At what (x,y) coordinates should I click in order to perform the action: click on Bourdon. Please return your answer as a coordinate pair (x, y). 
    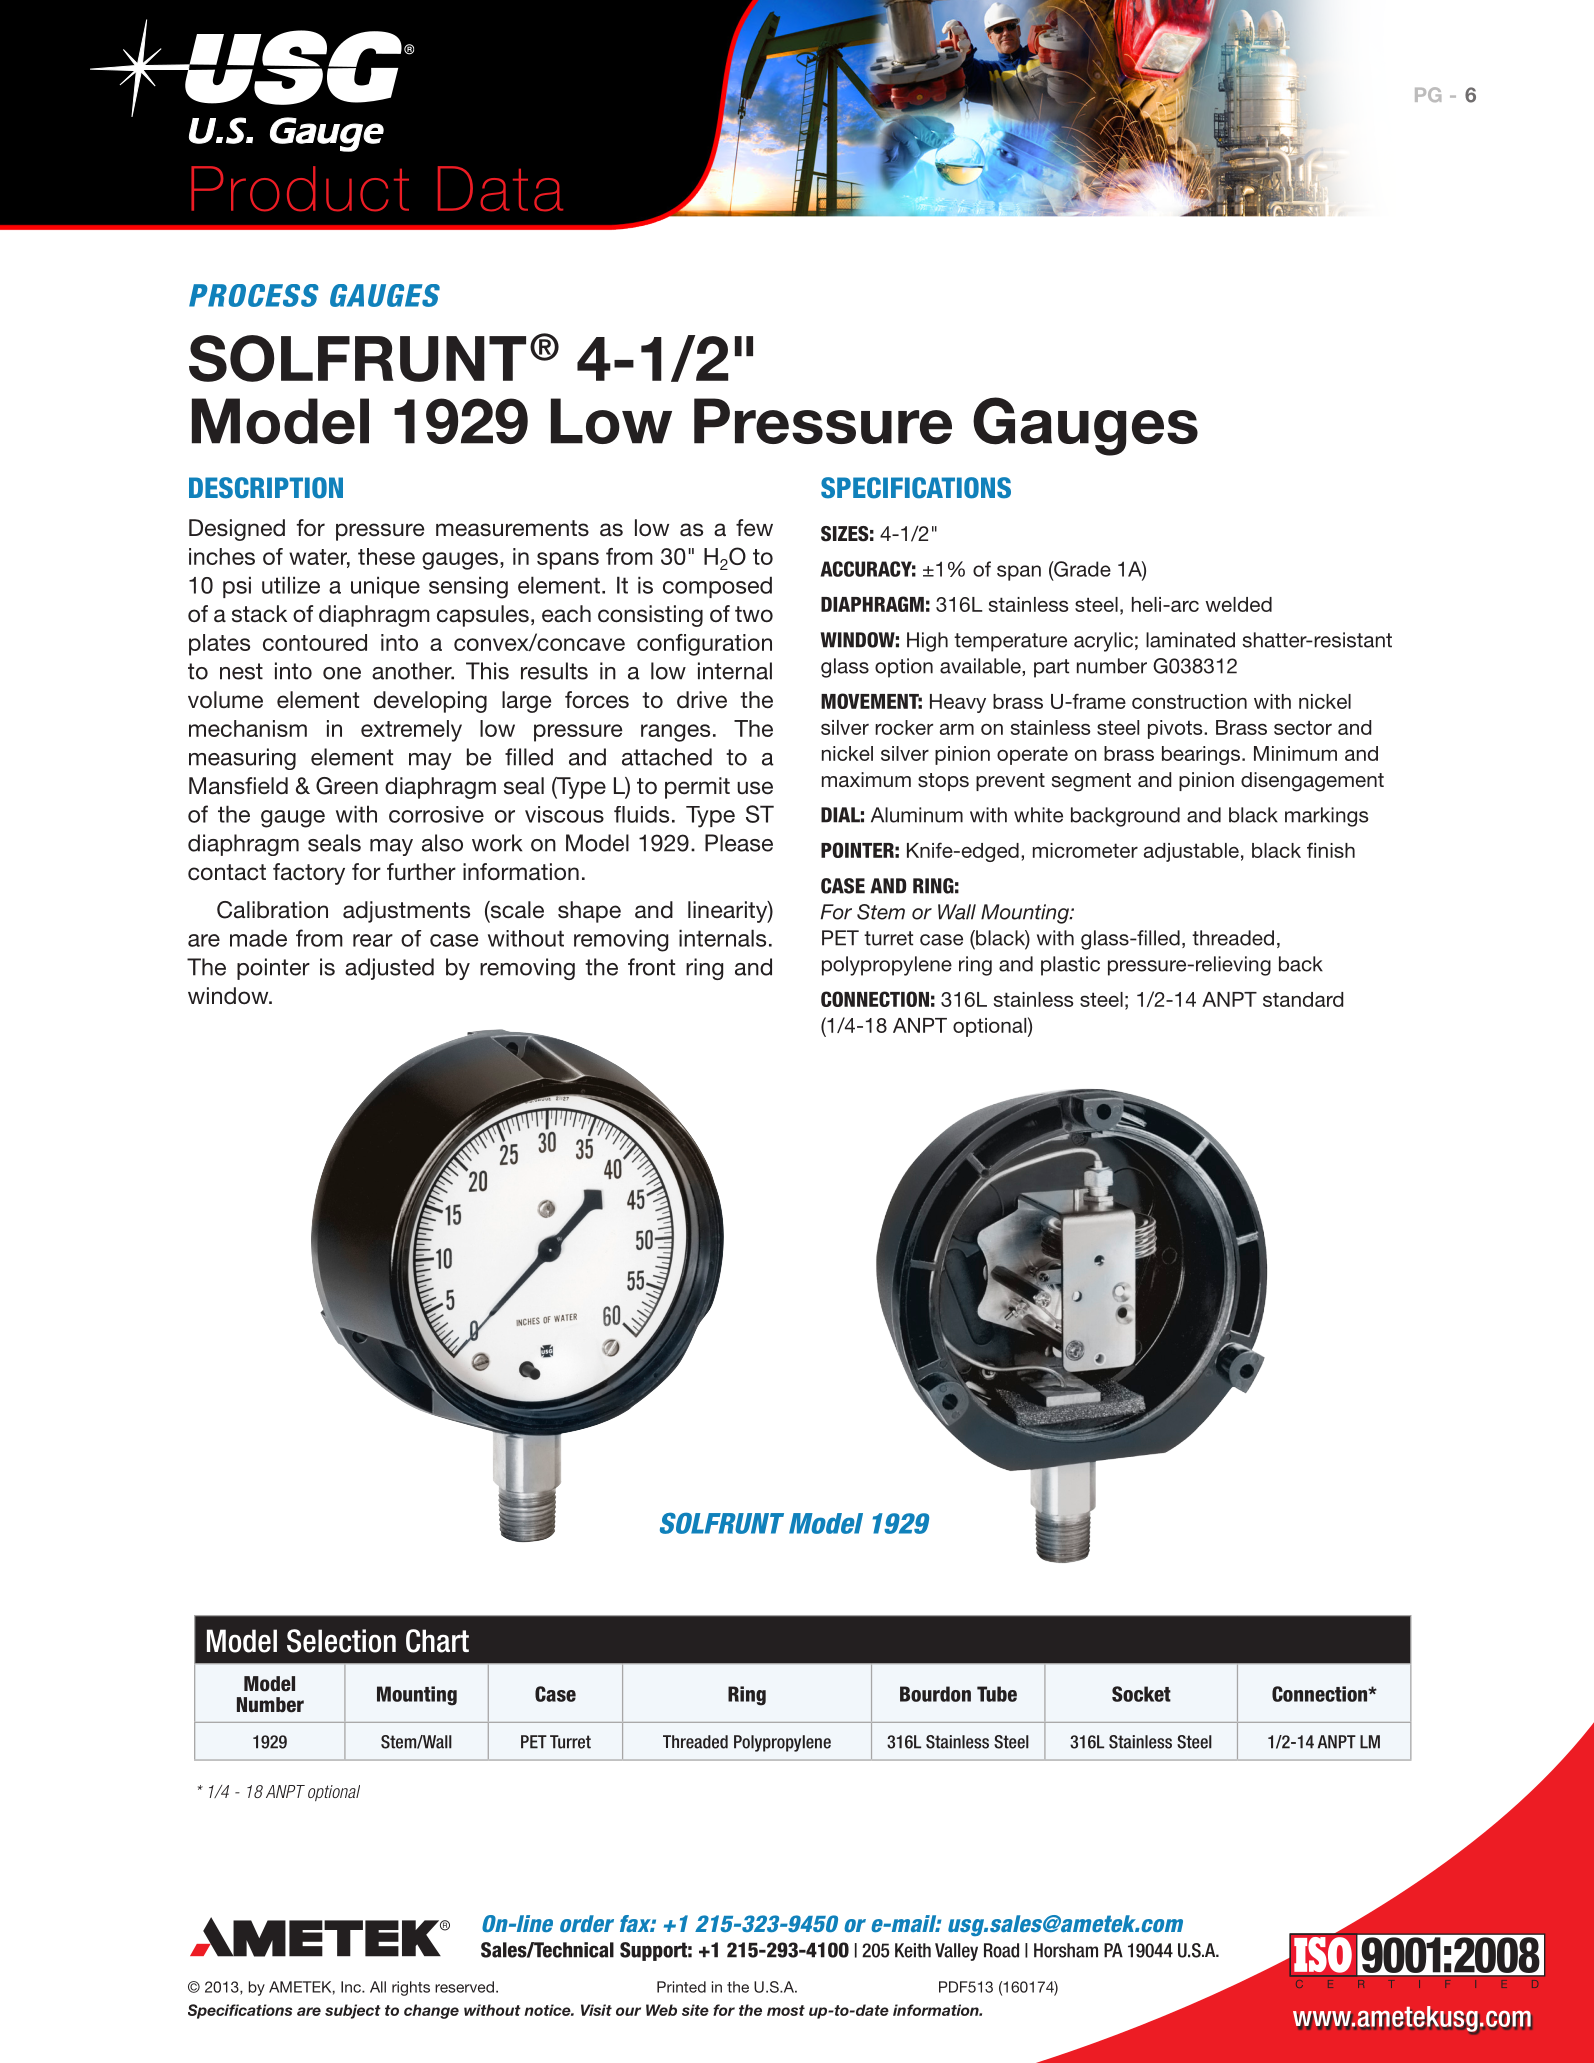
    Looking at the image, I should click on (935, 1694).
